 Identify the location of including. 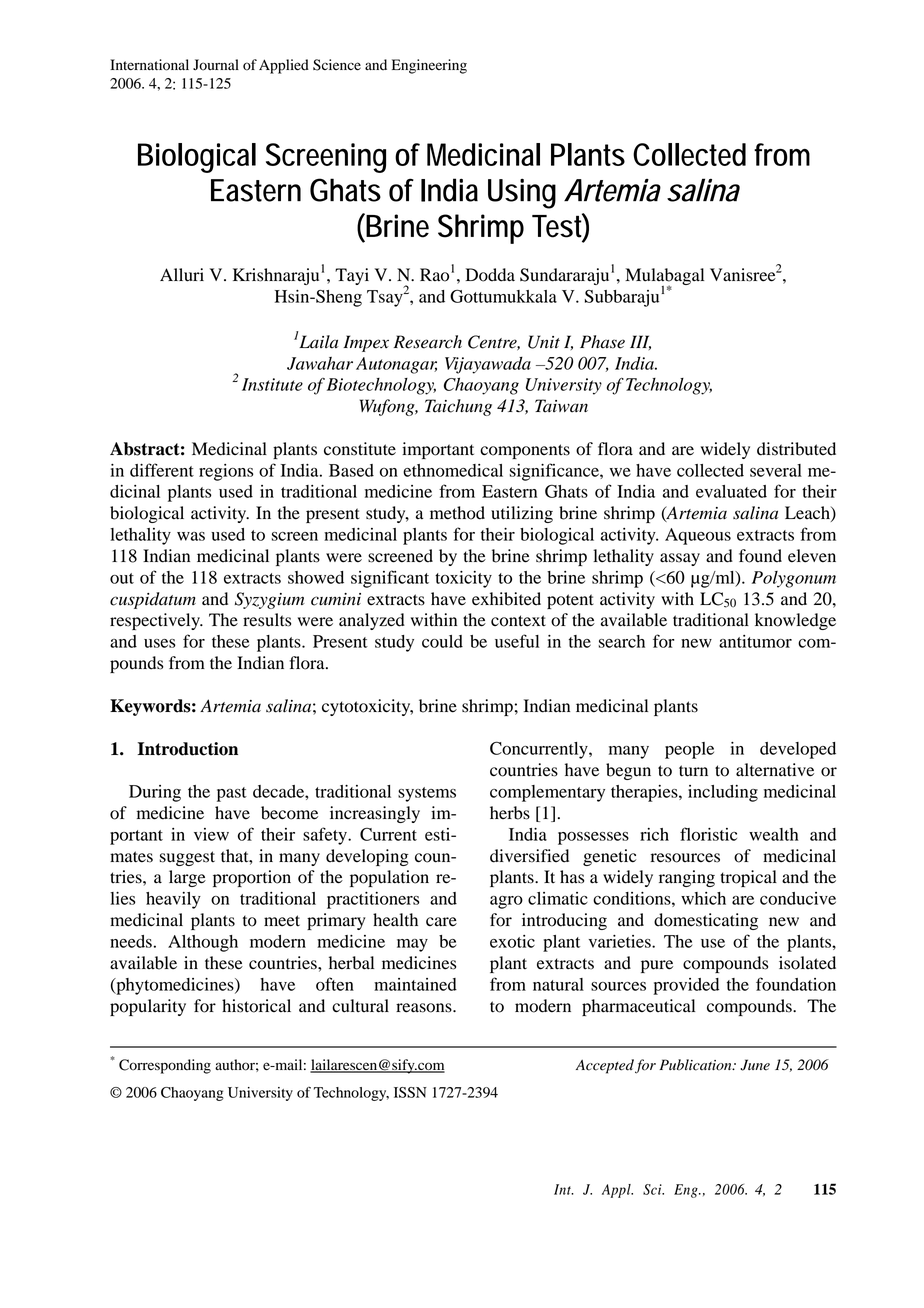
(723, 793).
